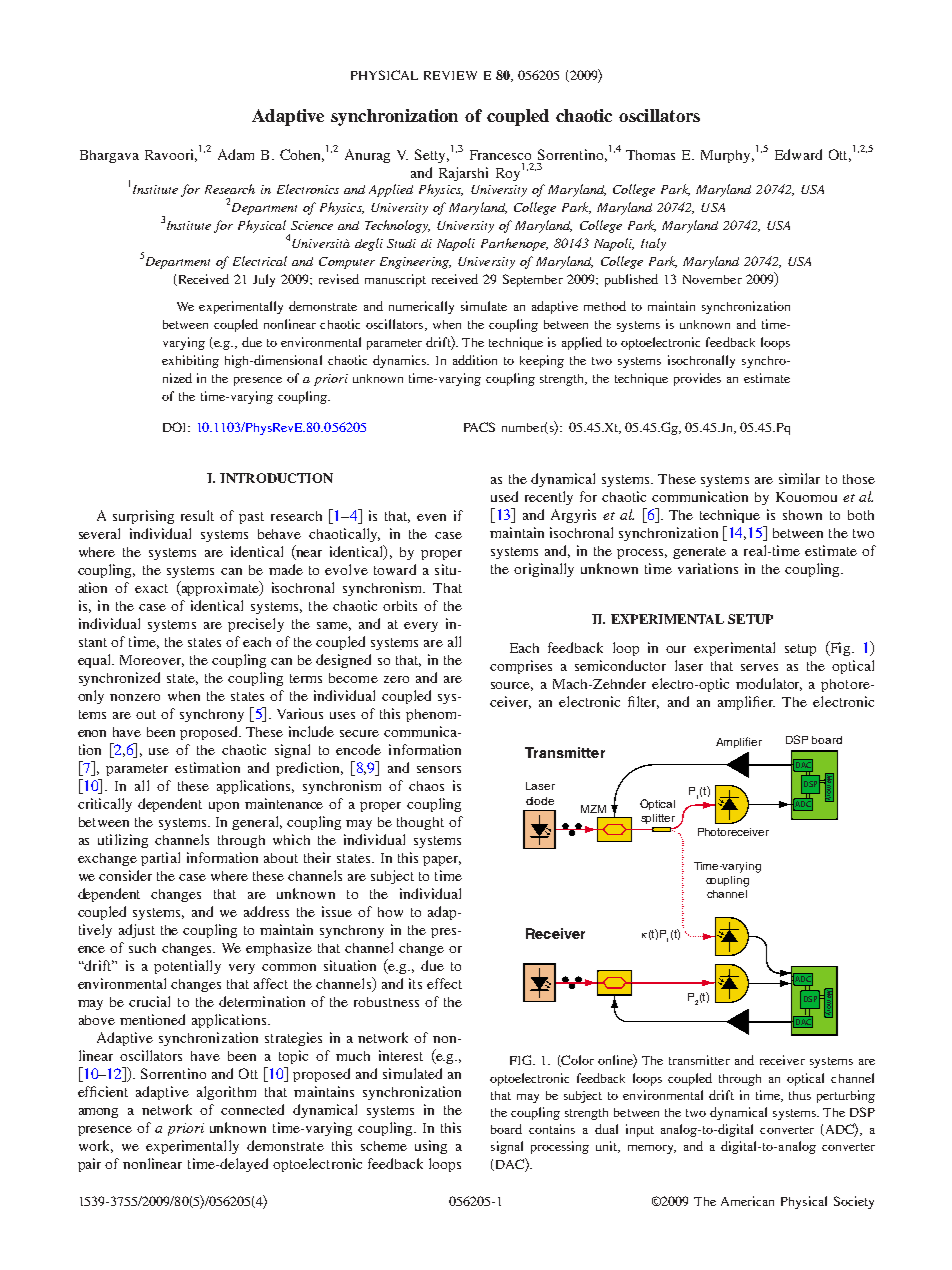  I want to click on Moreover, so click(152, 661).
